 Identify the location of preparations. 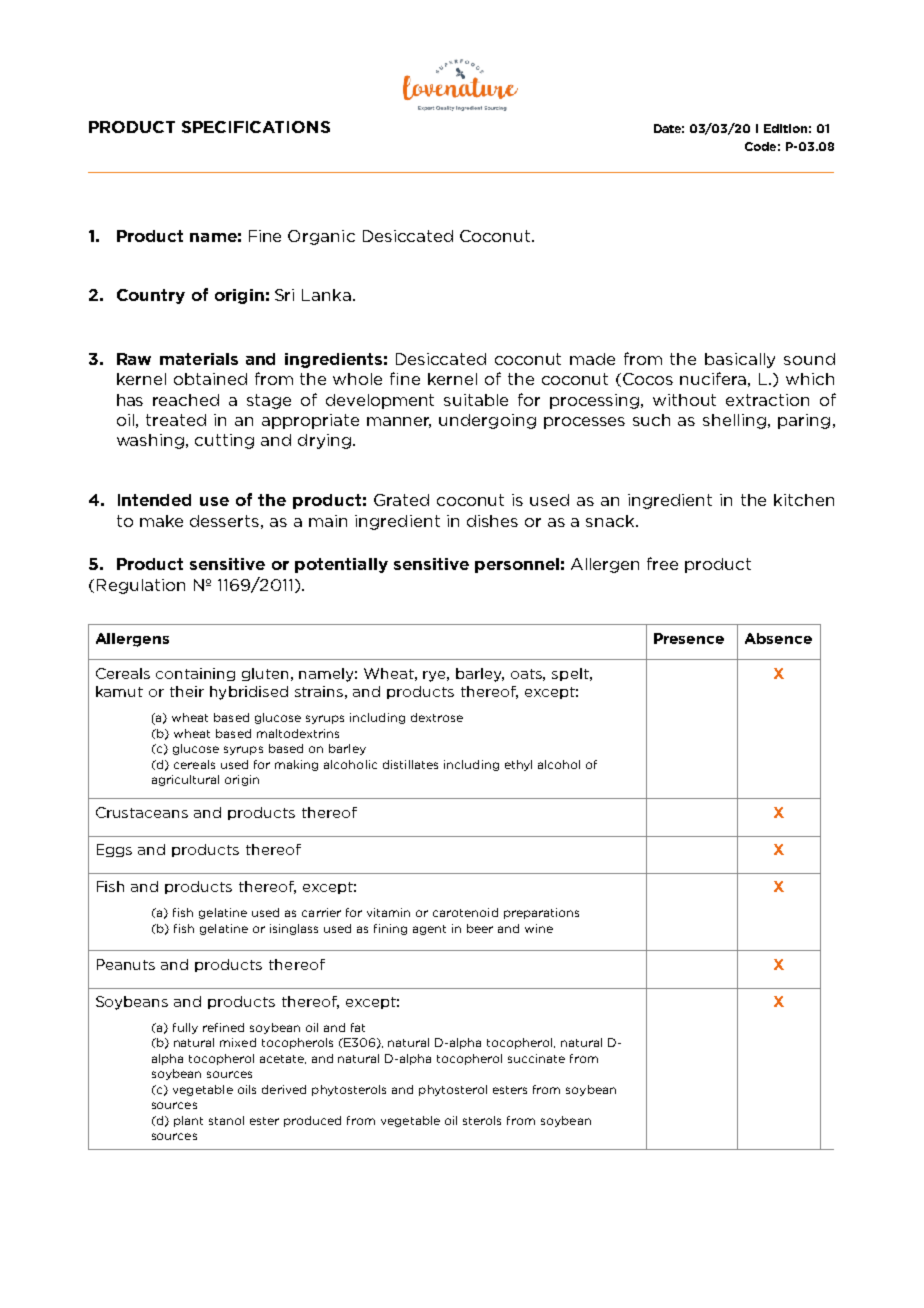
(541, 913).
